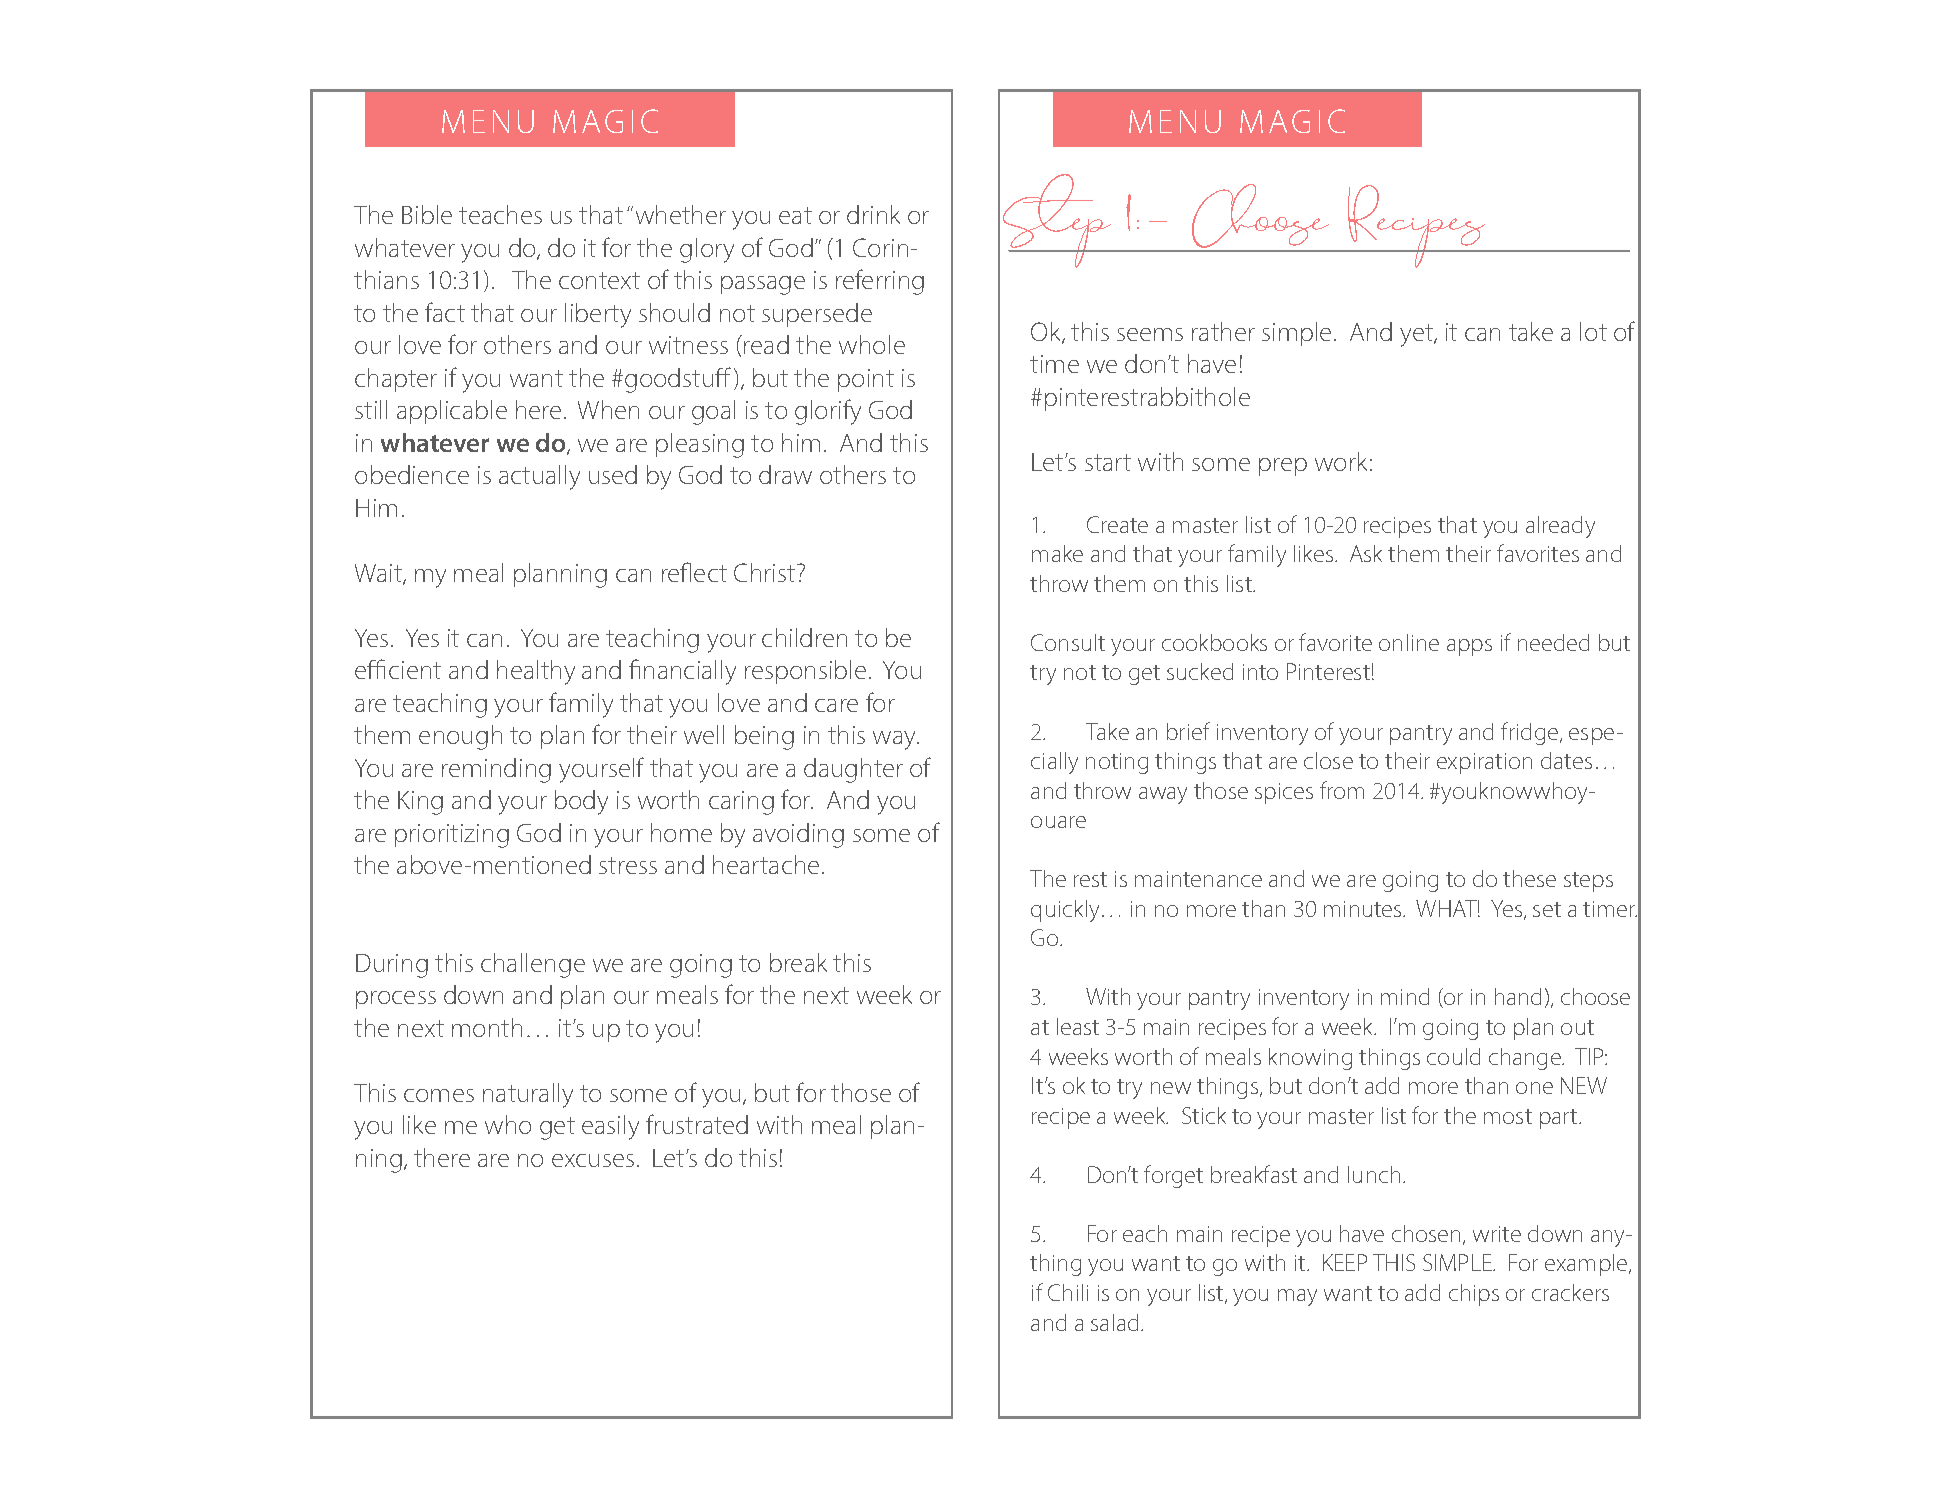 This page has width=1951, height=1507. I want to click on excuses, so click(593, 1160).
